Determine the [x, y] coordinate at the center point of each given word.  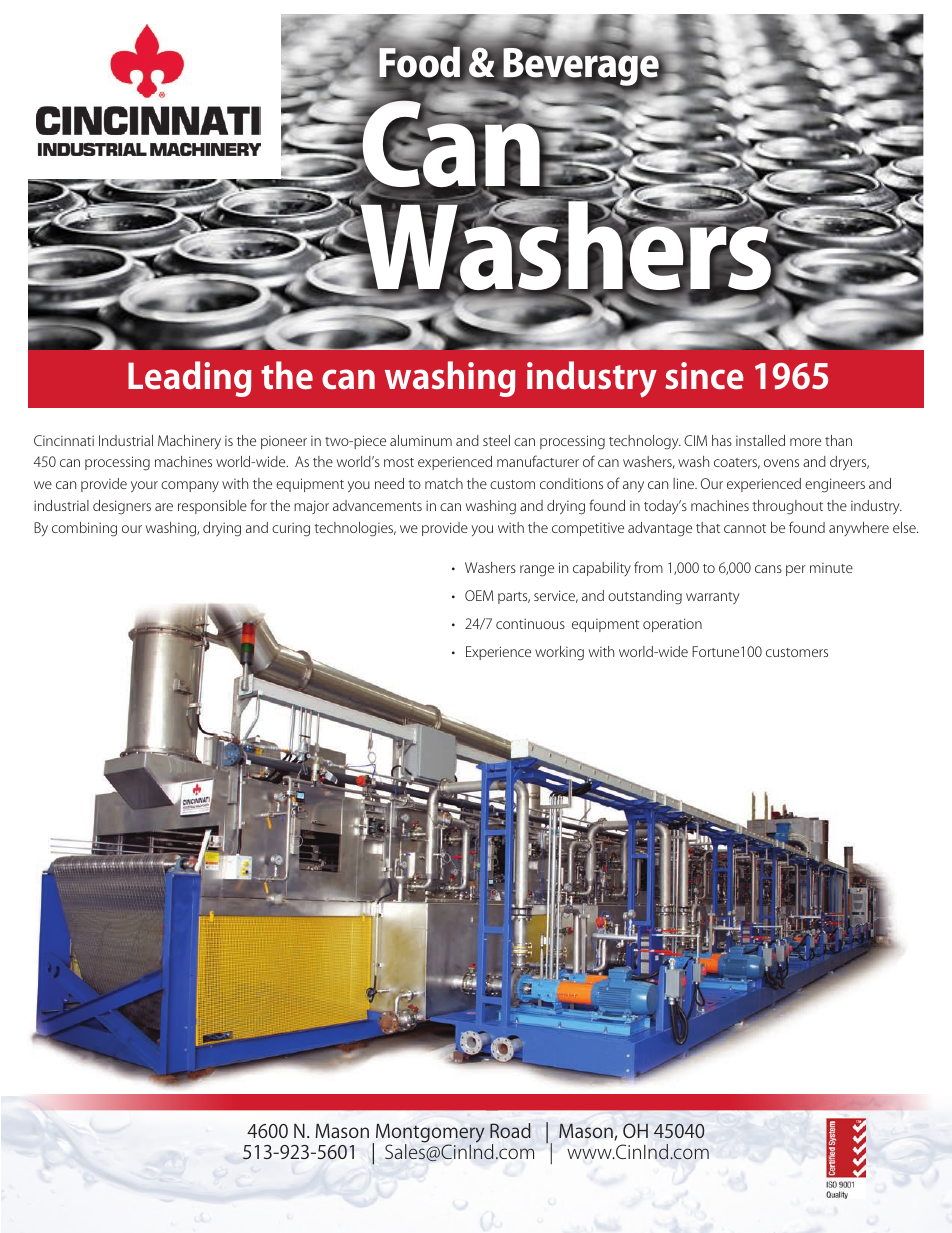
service [556, 596]
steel [496, 440]
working [559, 653]
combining [84, 529]
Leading [190, 379]
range [537, 571]
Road [510, 1130]
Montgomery [430, 1134]
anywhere [859, 529]
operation [672, 625]
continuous [530, 623]
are [164, 507]
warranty [713, 598]
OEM [479, 595]
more [805, 442]
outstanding [645, 597]
